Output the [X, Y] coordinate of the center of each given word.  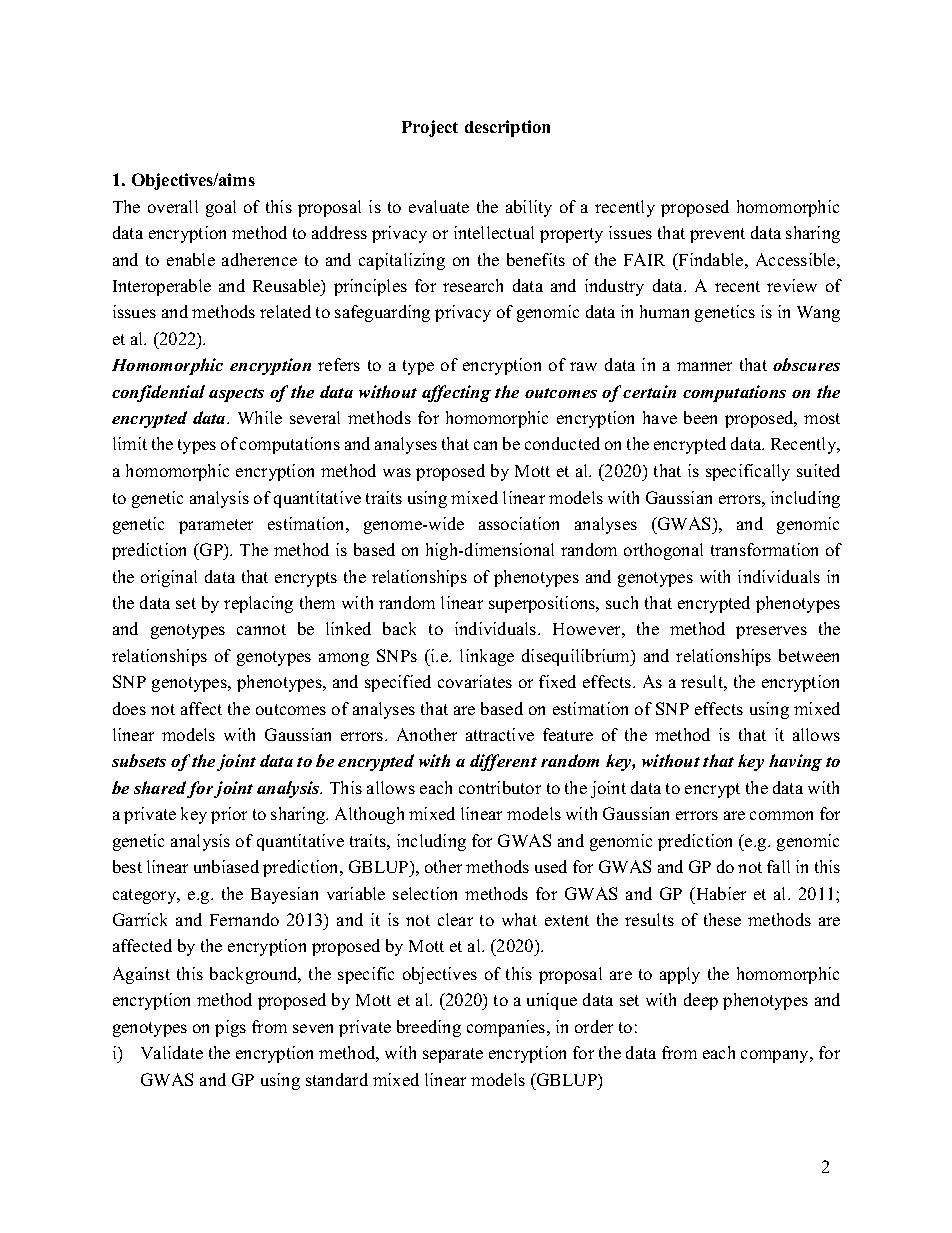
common [781, 815]
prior [229, 815]
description [507, 128]
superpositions [543, 604]
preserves [771, 632]
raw [583, 366]
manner [704, 366]
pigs [230, 1028]
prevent [717, 235]
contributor [500, 787]
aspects [236, 395]
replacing [258, 604]
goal [221, 208]
